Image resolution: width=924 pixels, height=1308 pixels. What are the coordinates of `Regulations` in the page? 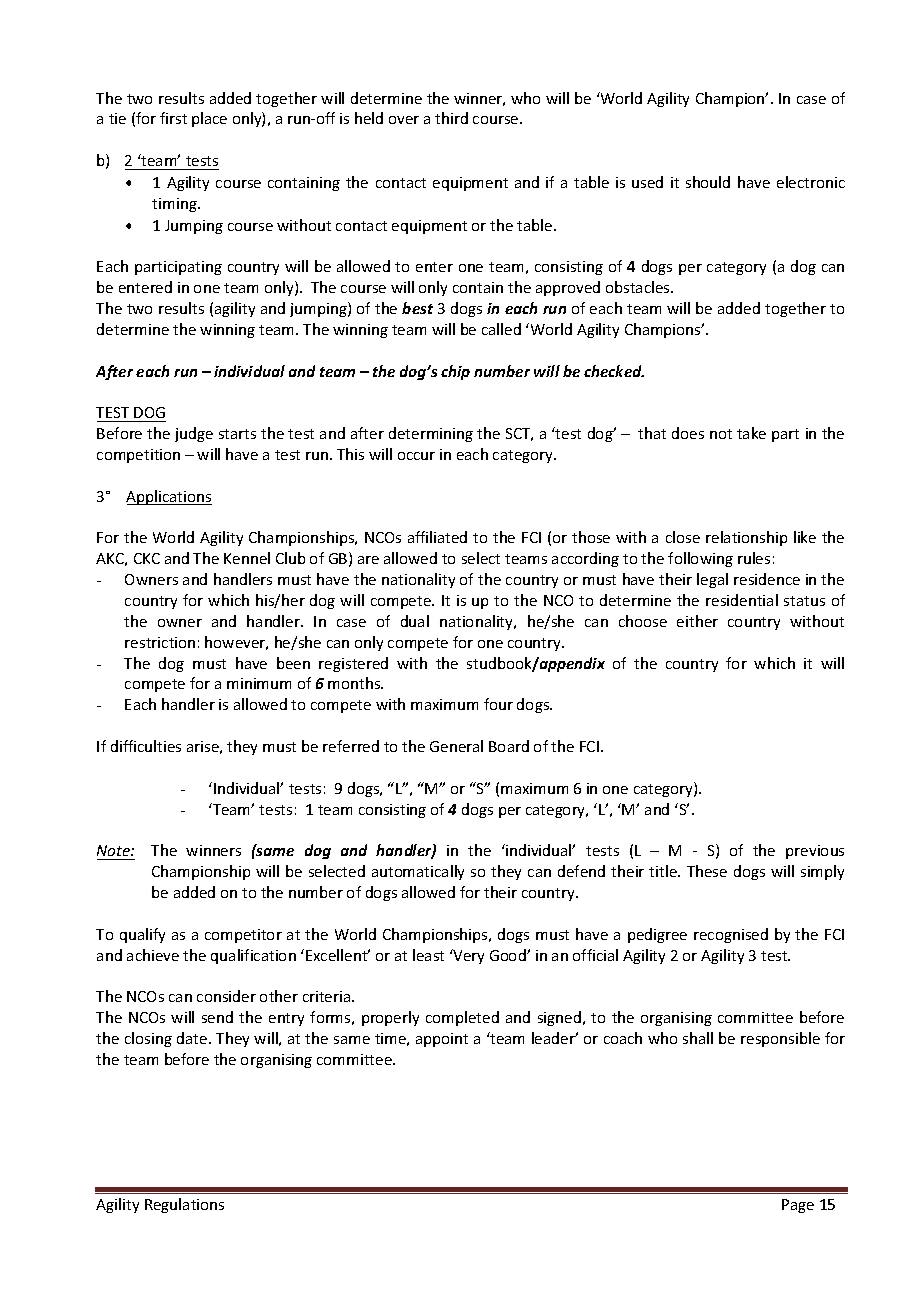 It's located at (184, 1205).
